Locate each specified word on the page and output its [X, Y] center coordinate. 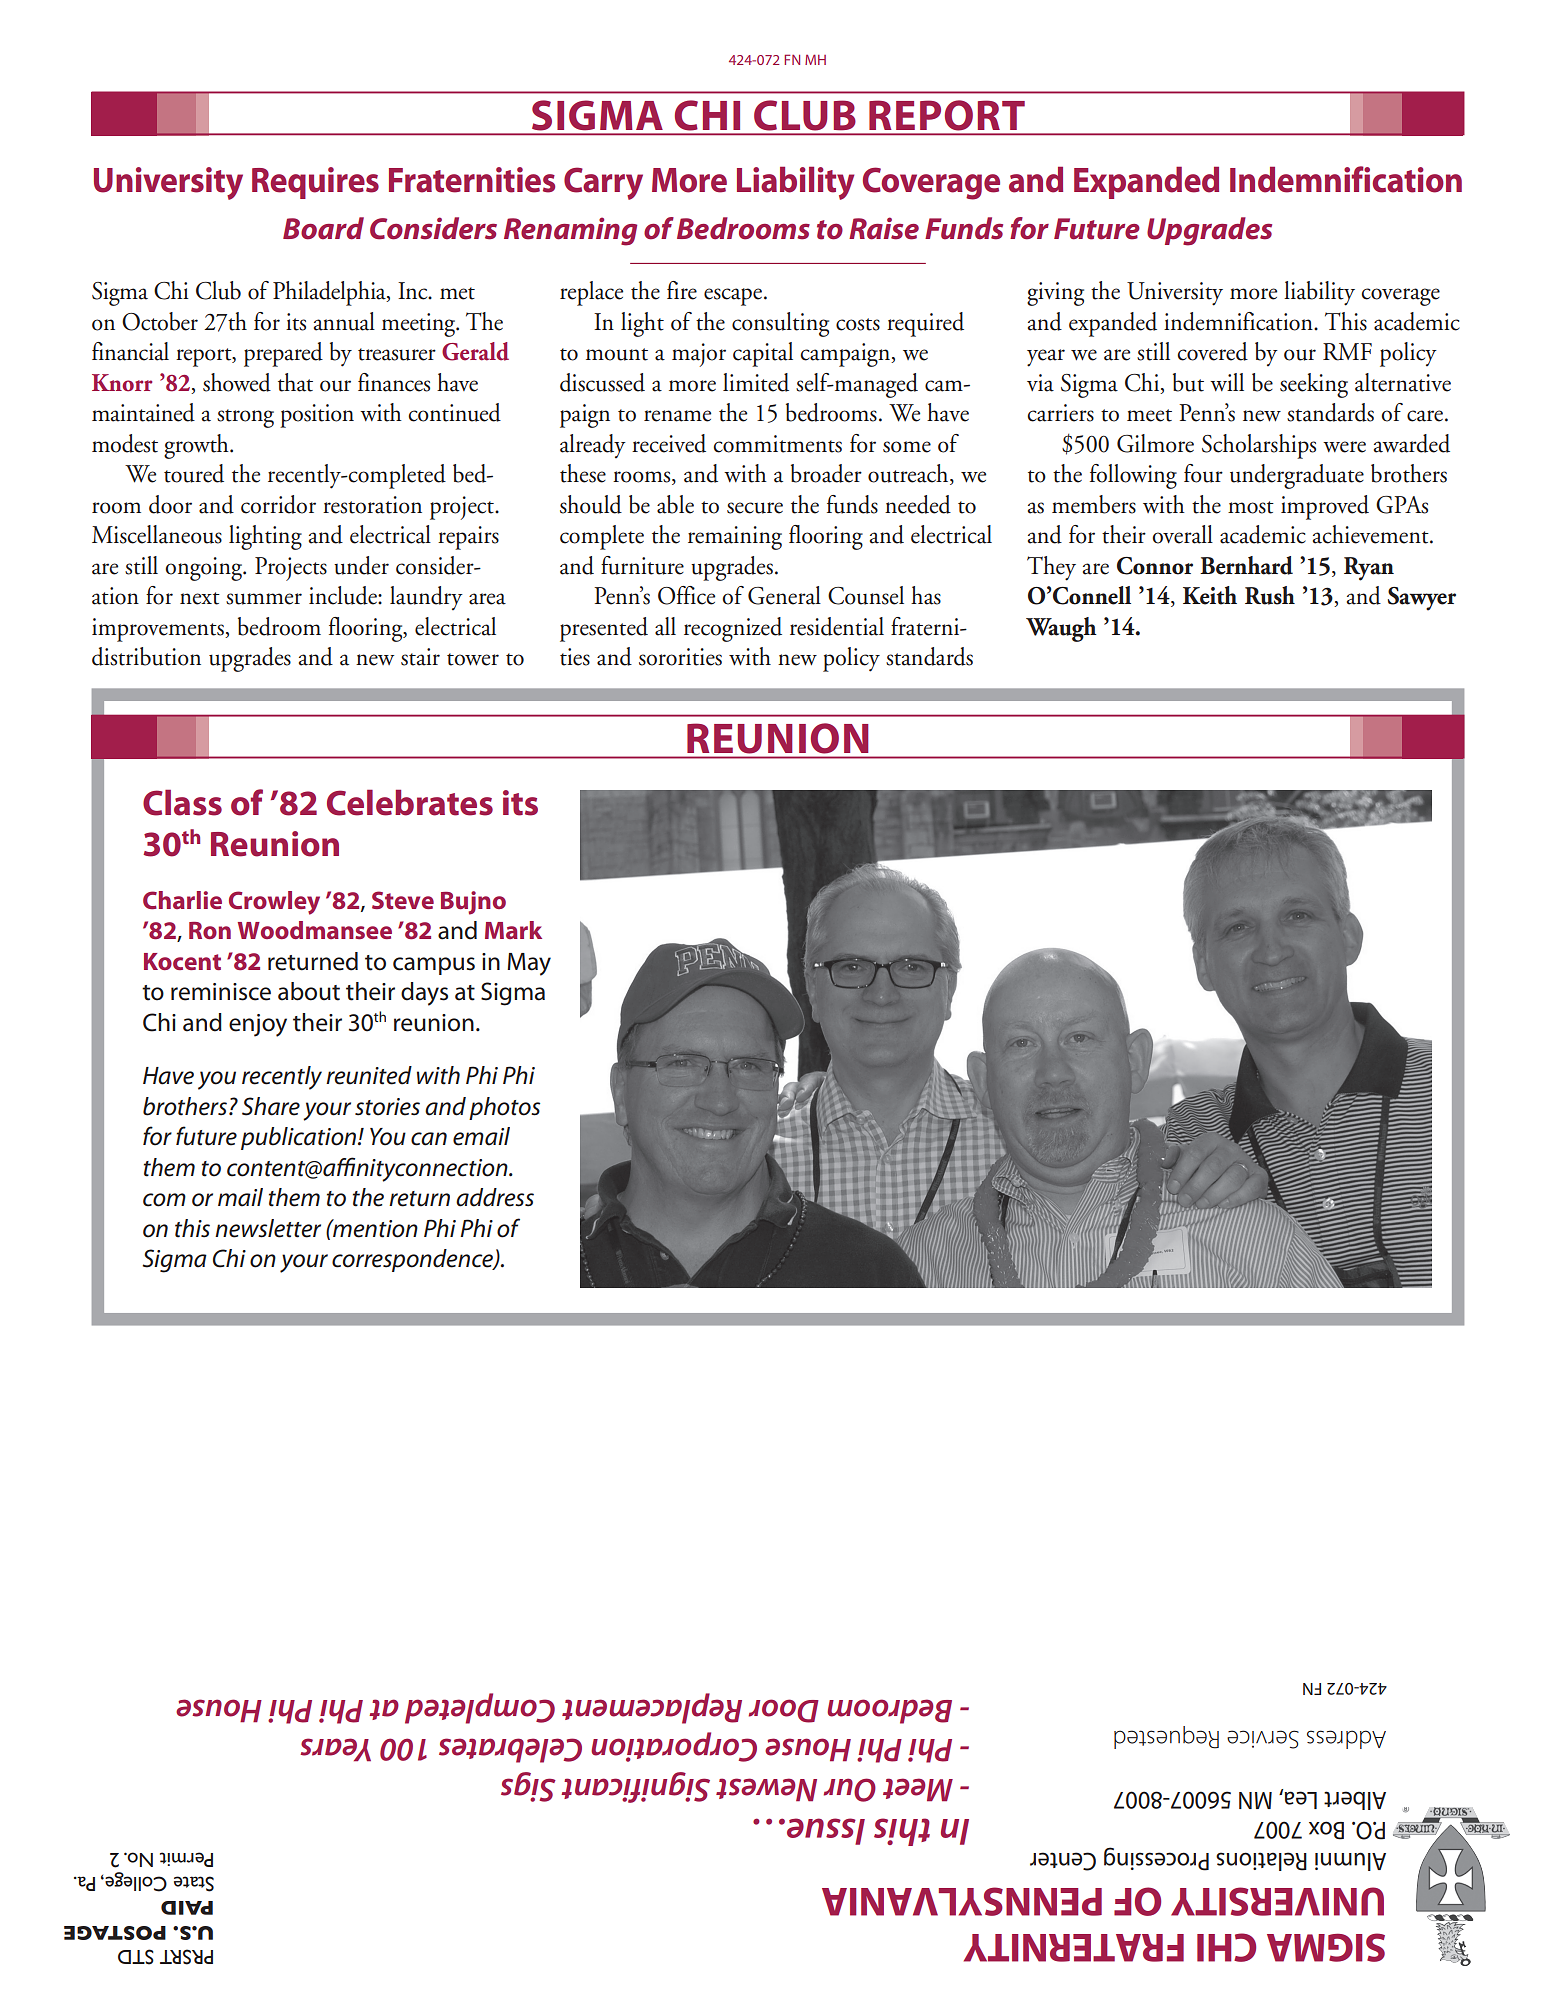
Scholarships [1259, 446]
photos [504, 1108]
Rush [1270, 595]
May [529, 964]
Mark [513, 930]
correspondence [413, 1260]
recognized [733, 629]
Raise [884, 228]
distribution [146, 656]
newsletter [268, 1228]
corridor [278, 504]
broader [826, 473]
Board [323, 228]
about [309, 991]
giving [1055, 294]
